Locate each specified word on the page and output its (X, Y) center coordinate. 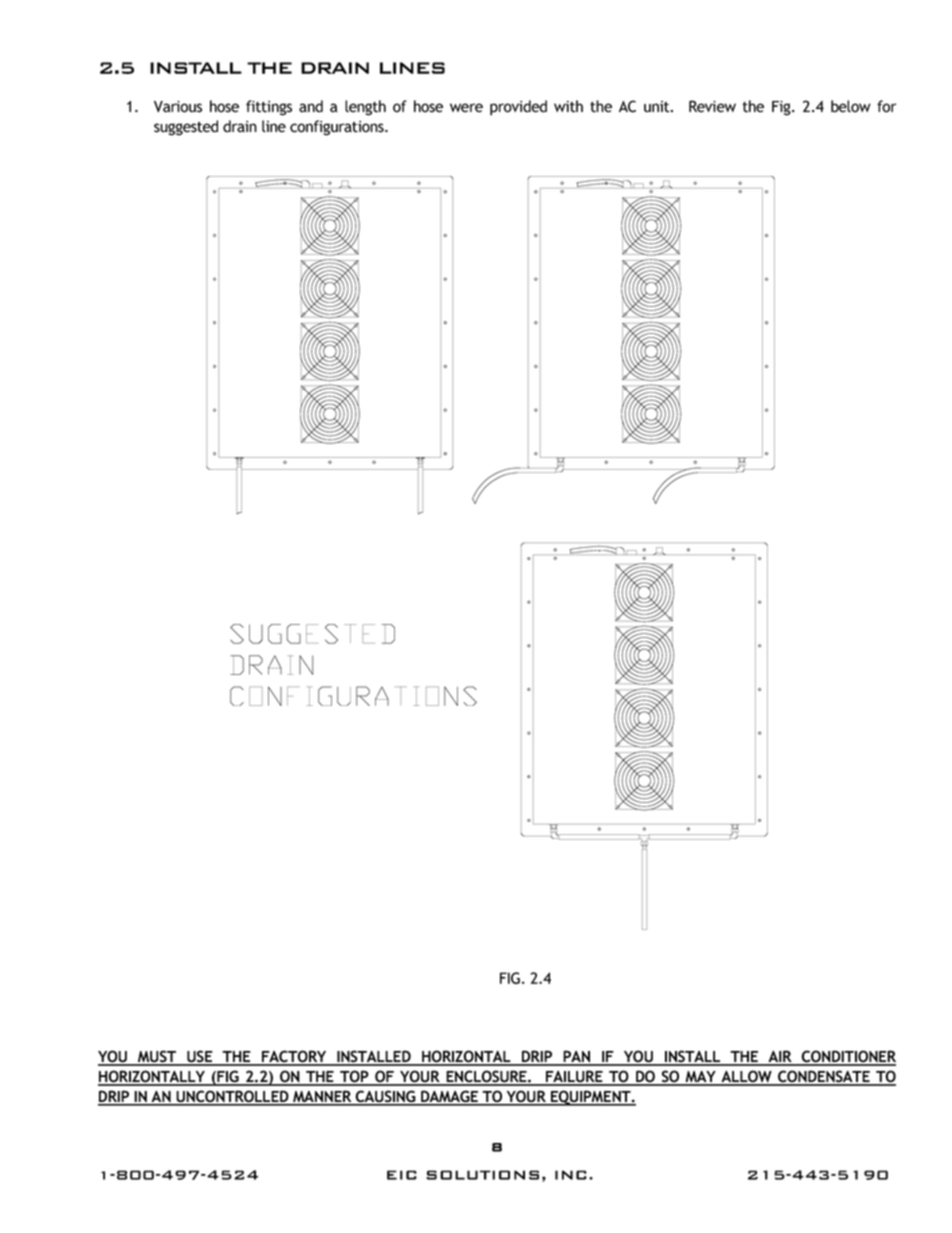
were (466, 108)
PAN (577, 1057)
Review (712, 106)
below (851, 106)
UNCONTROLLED (232, 1097)
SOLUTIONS (482, 1175)
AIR (780, 1057)
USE (200, 1057)
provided (518, 108)
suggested (186, 128)
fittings (269, 108)
